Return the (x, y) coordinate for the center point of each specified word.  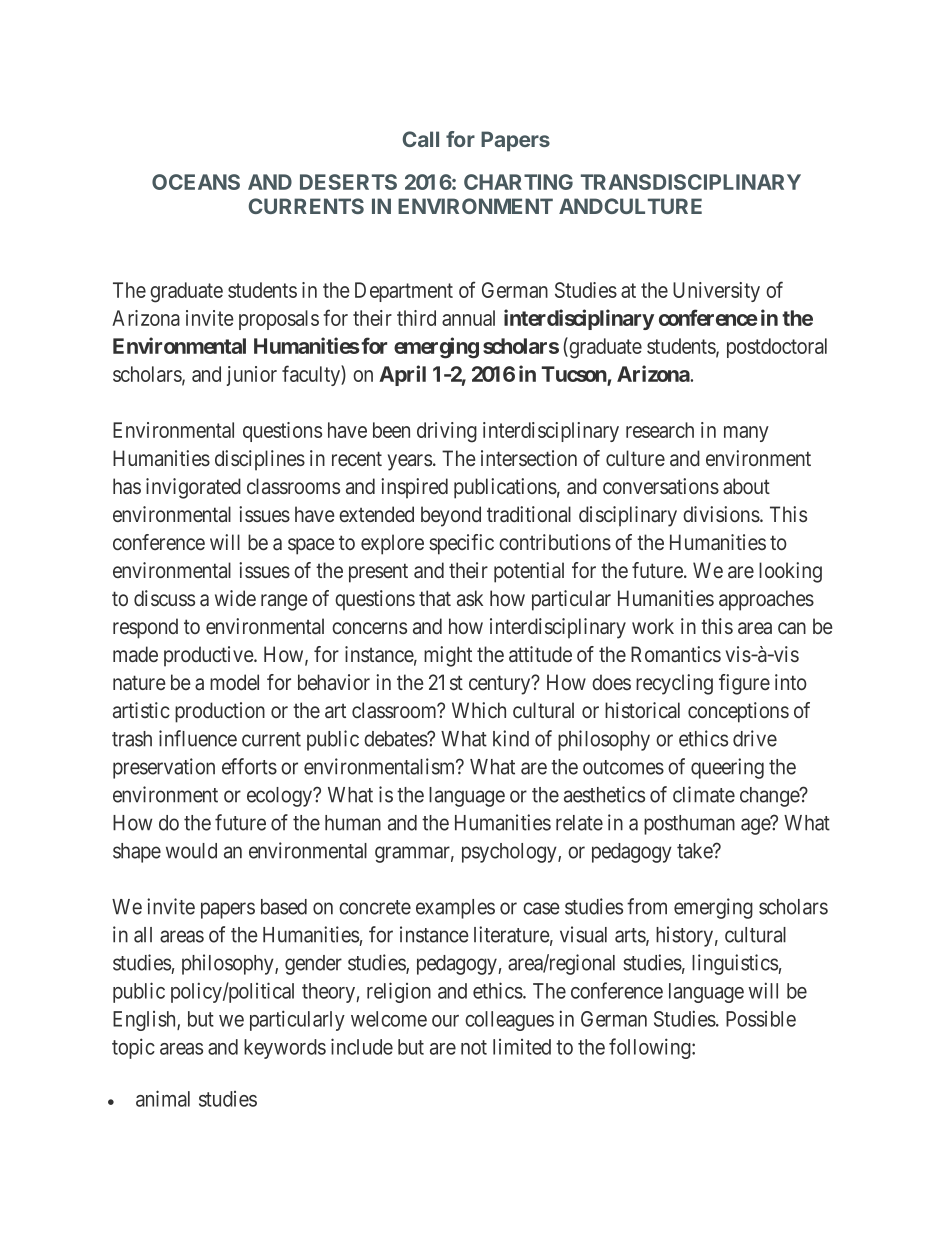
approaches (766, 600)
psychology (510, 853)
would (191, 851)
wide (235, 598)
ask (470, 598)
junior (251, 376)
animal (163, 1098)
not (474, 1047)
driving (447, 432)
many (746, 434)
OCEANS (196, 182)
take (695, 851)
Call (421, 139)
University (716, 292)
